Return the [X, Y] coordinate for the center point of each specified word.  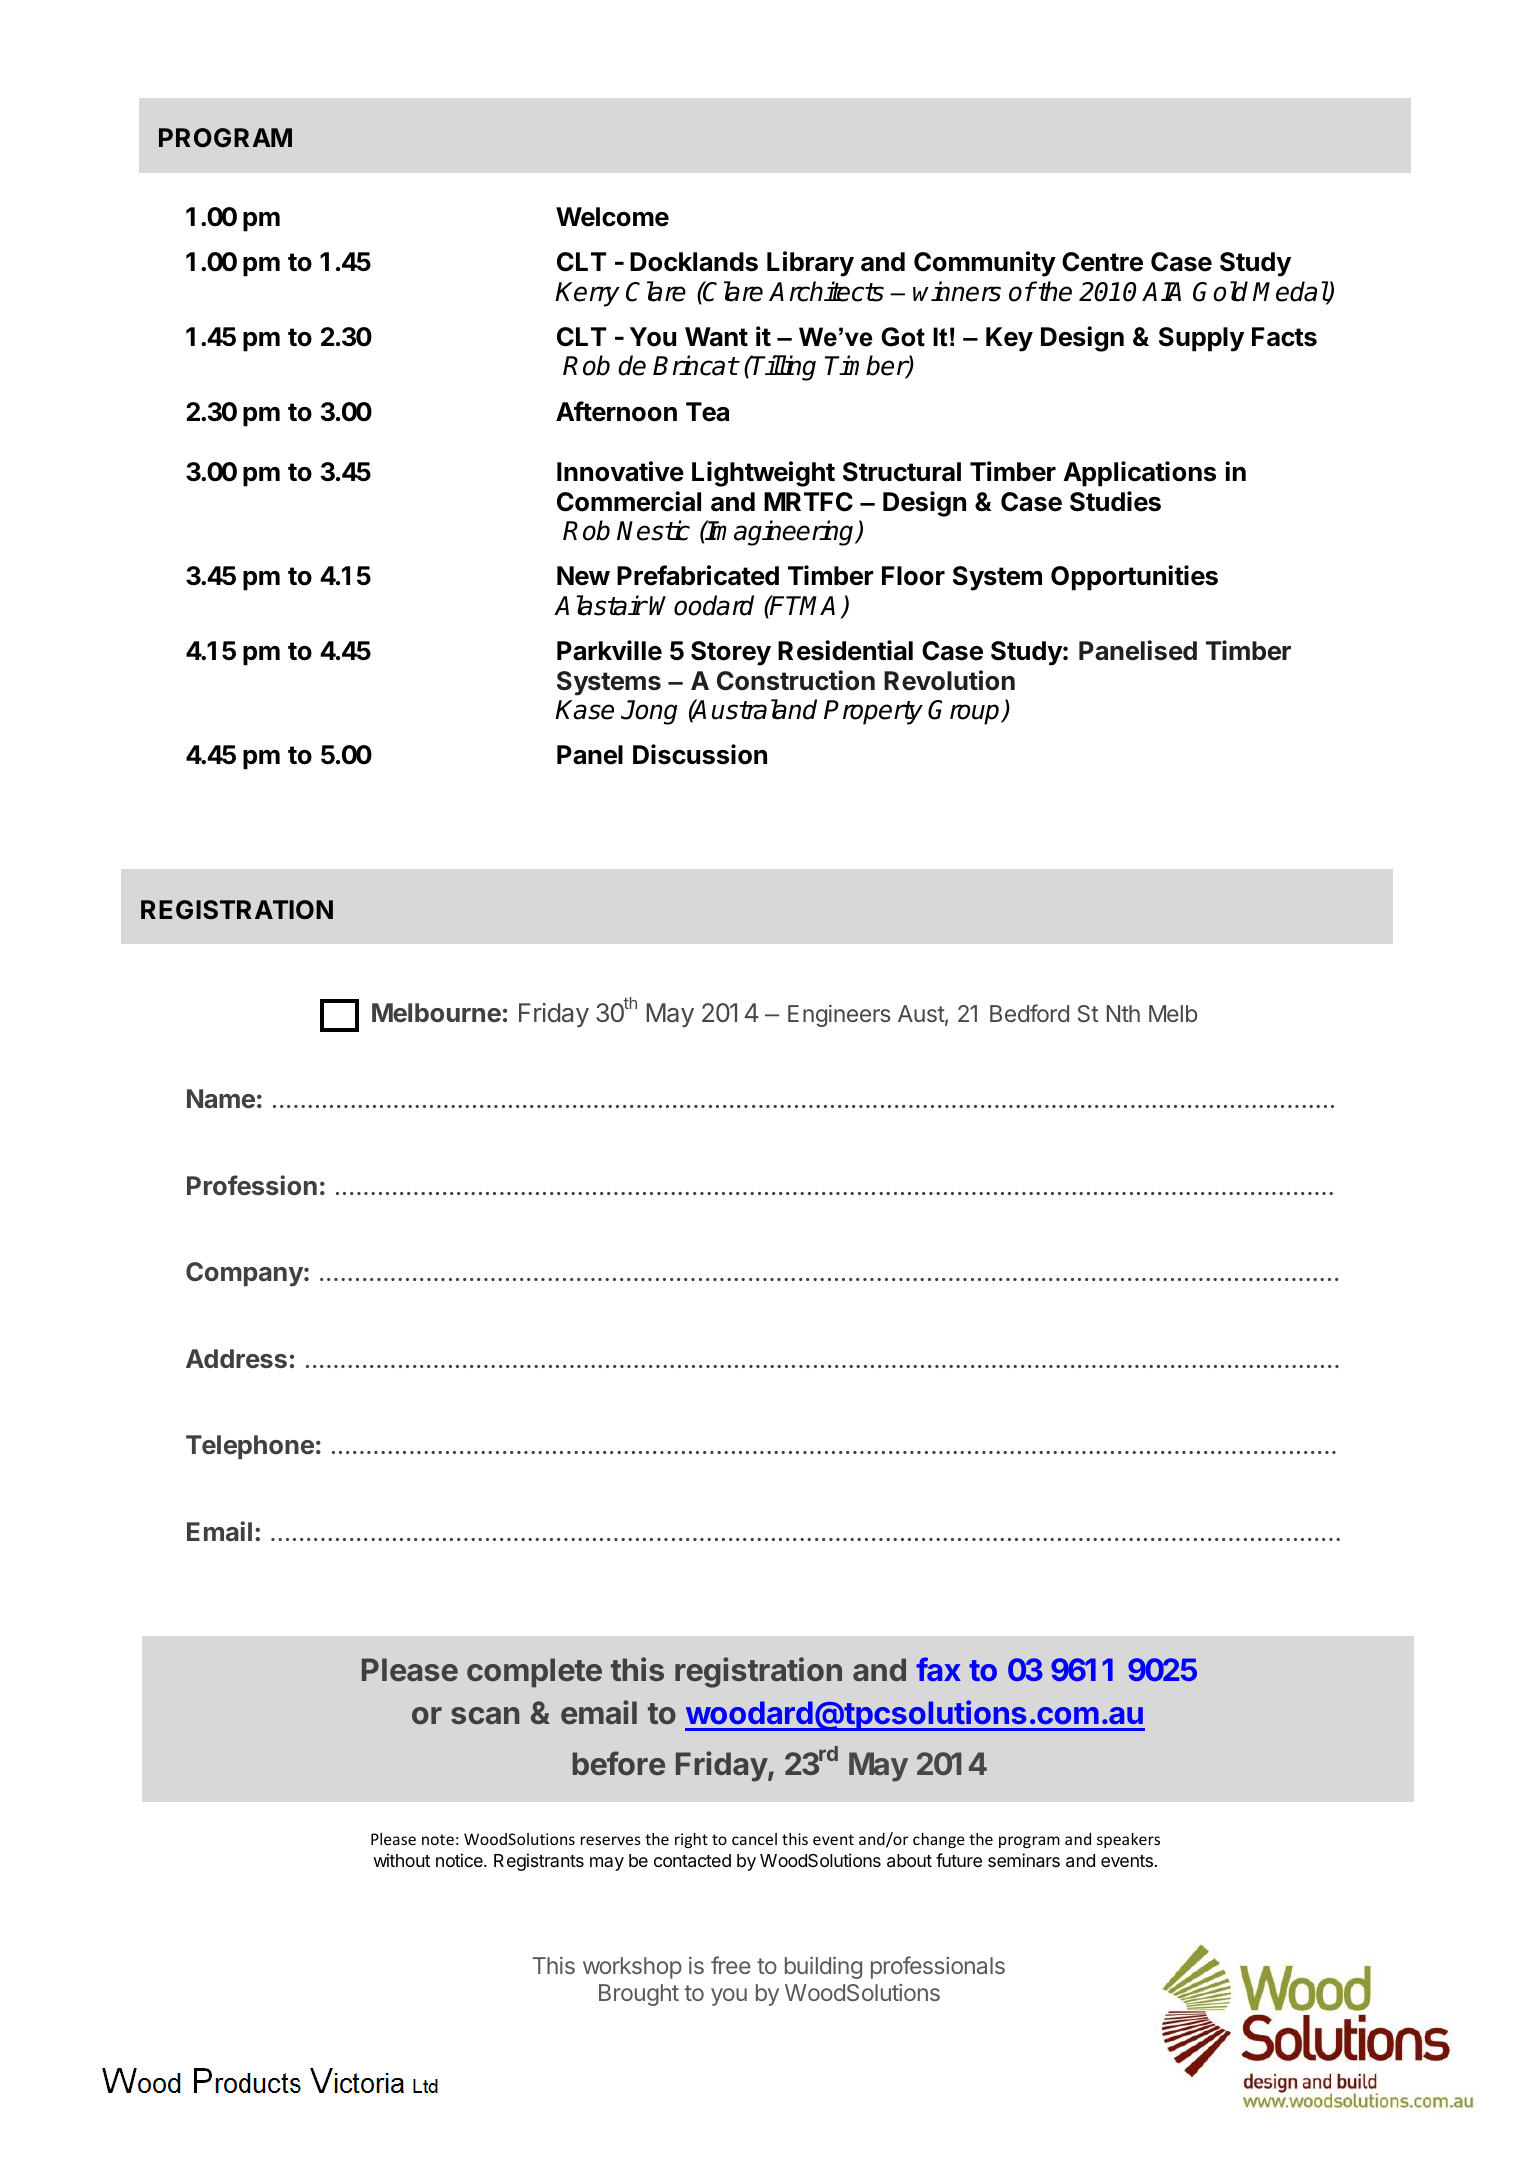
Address [236, 1358]
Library [810, 264]
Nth [1123, 1013]
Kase [584, 710]
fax [938, 1669]
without [401, 1860]
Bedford [1029, 1013]
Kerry [587, 294]
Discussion [700, 754]
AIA [1161, 291]
